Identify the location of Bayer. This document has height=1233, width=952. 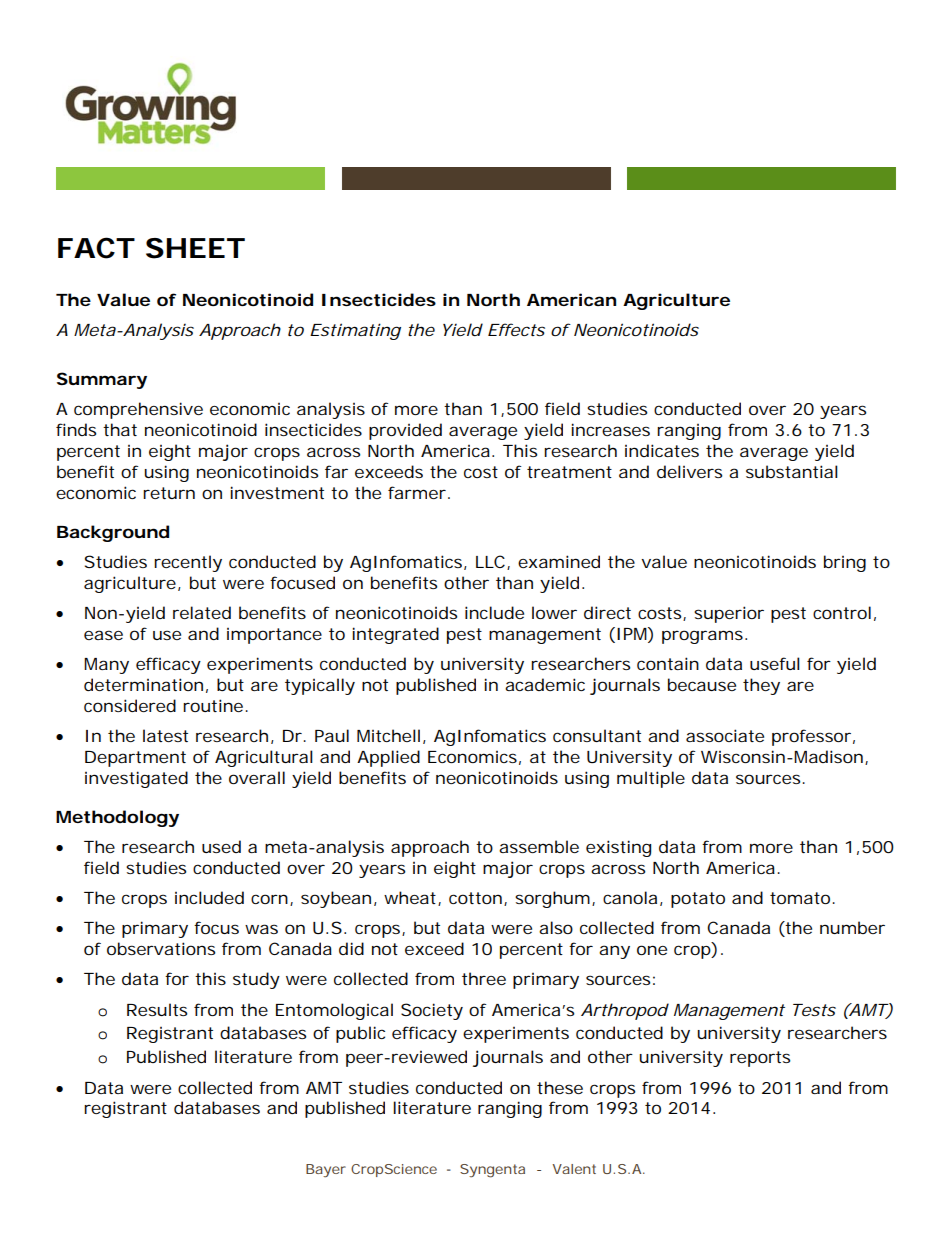
(326, 1171).
